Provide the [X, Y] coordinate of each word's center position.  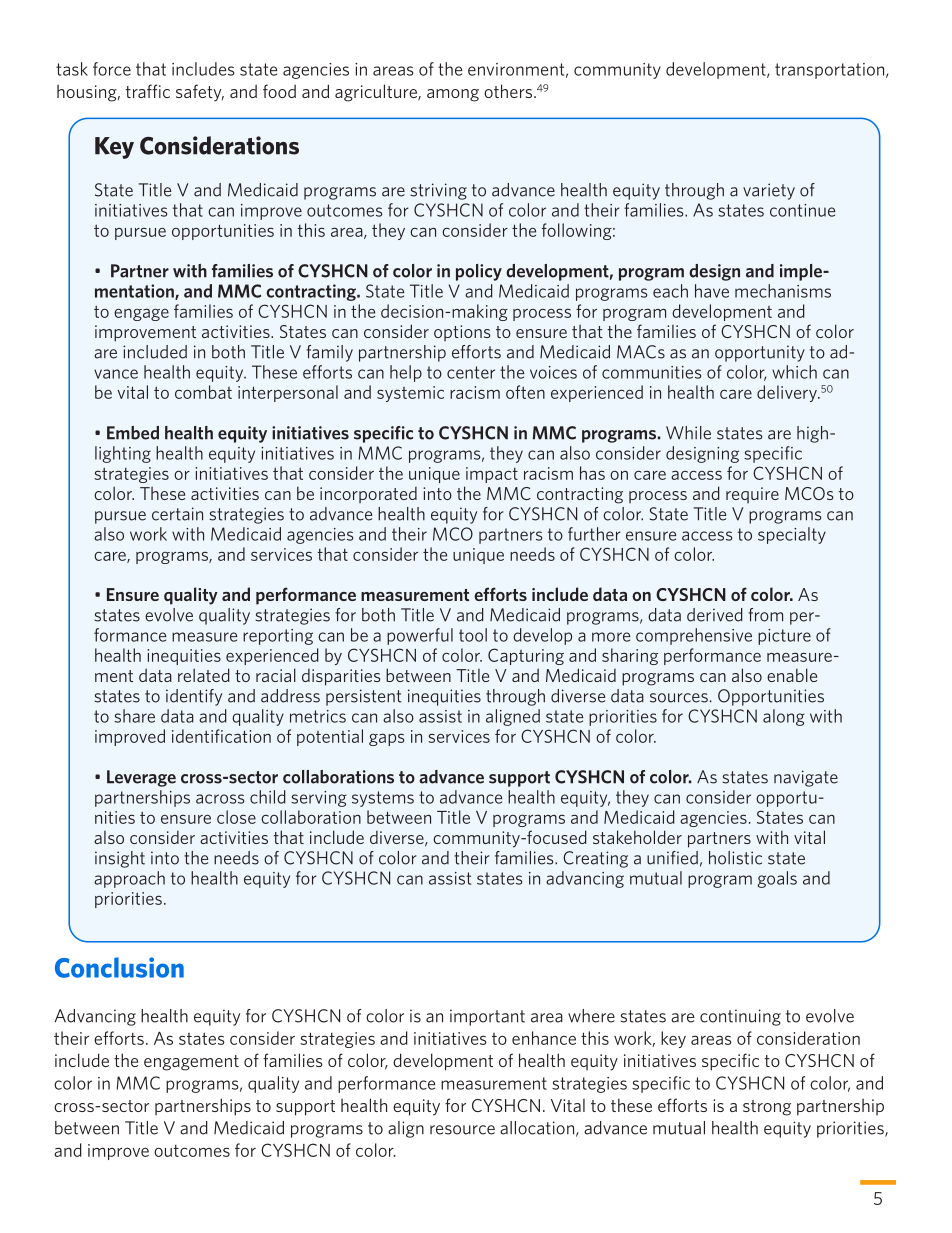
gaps [387, 739]
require [752, 495]
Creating [595, 859]
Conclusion [119, 967]
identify [194, 697]
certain [177, 514]
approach [129, 879]
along [784, 717]
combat [203, 392]
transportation [831, 71]
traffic [148, 91]
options [462, 333]
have [712, 291]
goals [777, 879]
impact [492, 475]
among [453, 95]
